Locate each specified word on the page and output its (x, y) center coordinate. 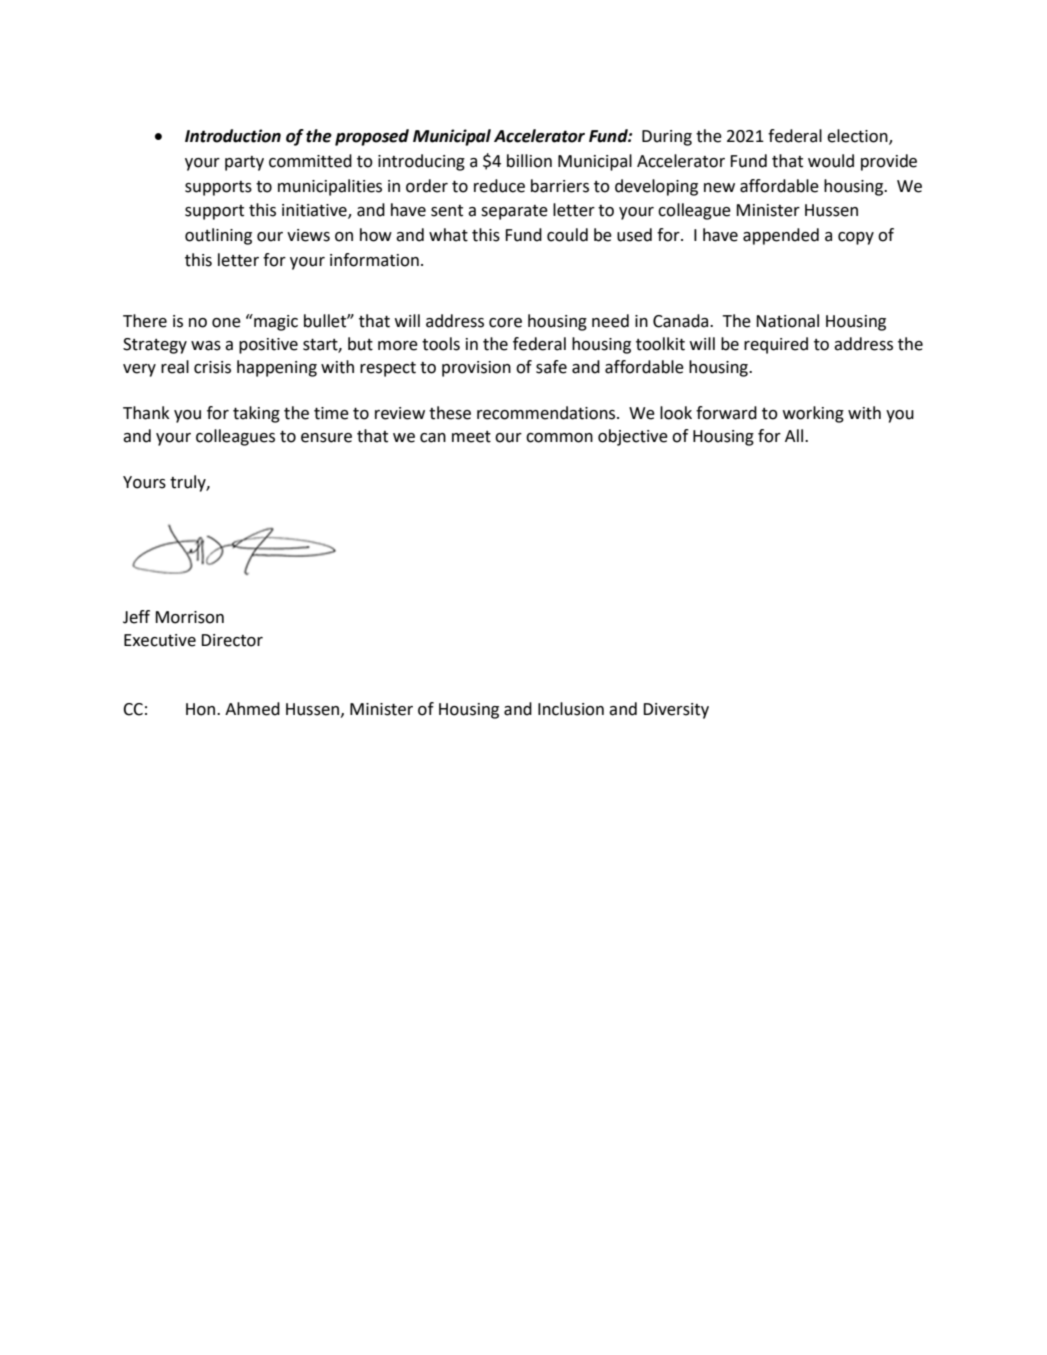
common (559, 438)
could (567, 235)
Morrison (189, 617)
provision (476, 369)
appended (781, 236)
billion (529, 161)
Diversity (676, 711)
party (244, 163)
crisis (212, 367)
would (831, 161)
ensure (326, 438)
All (795, 435)
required (776, 345)
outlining (218, 236)
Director (232, 640)
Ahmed (252, 709)
